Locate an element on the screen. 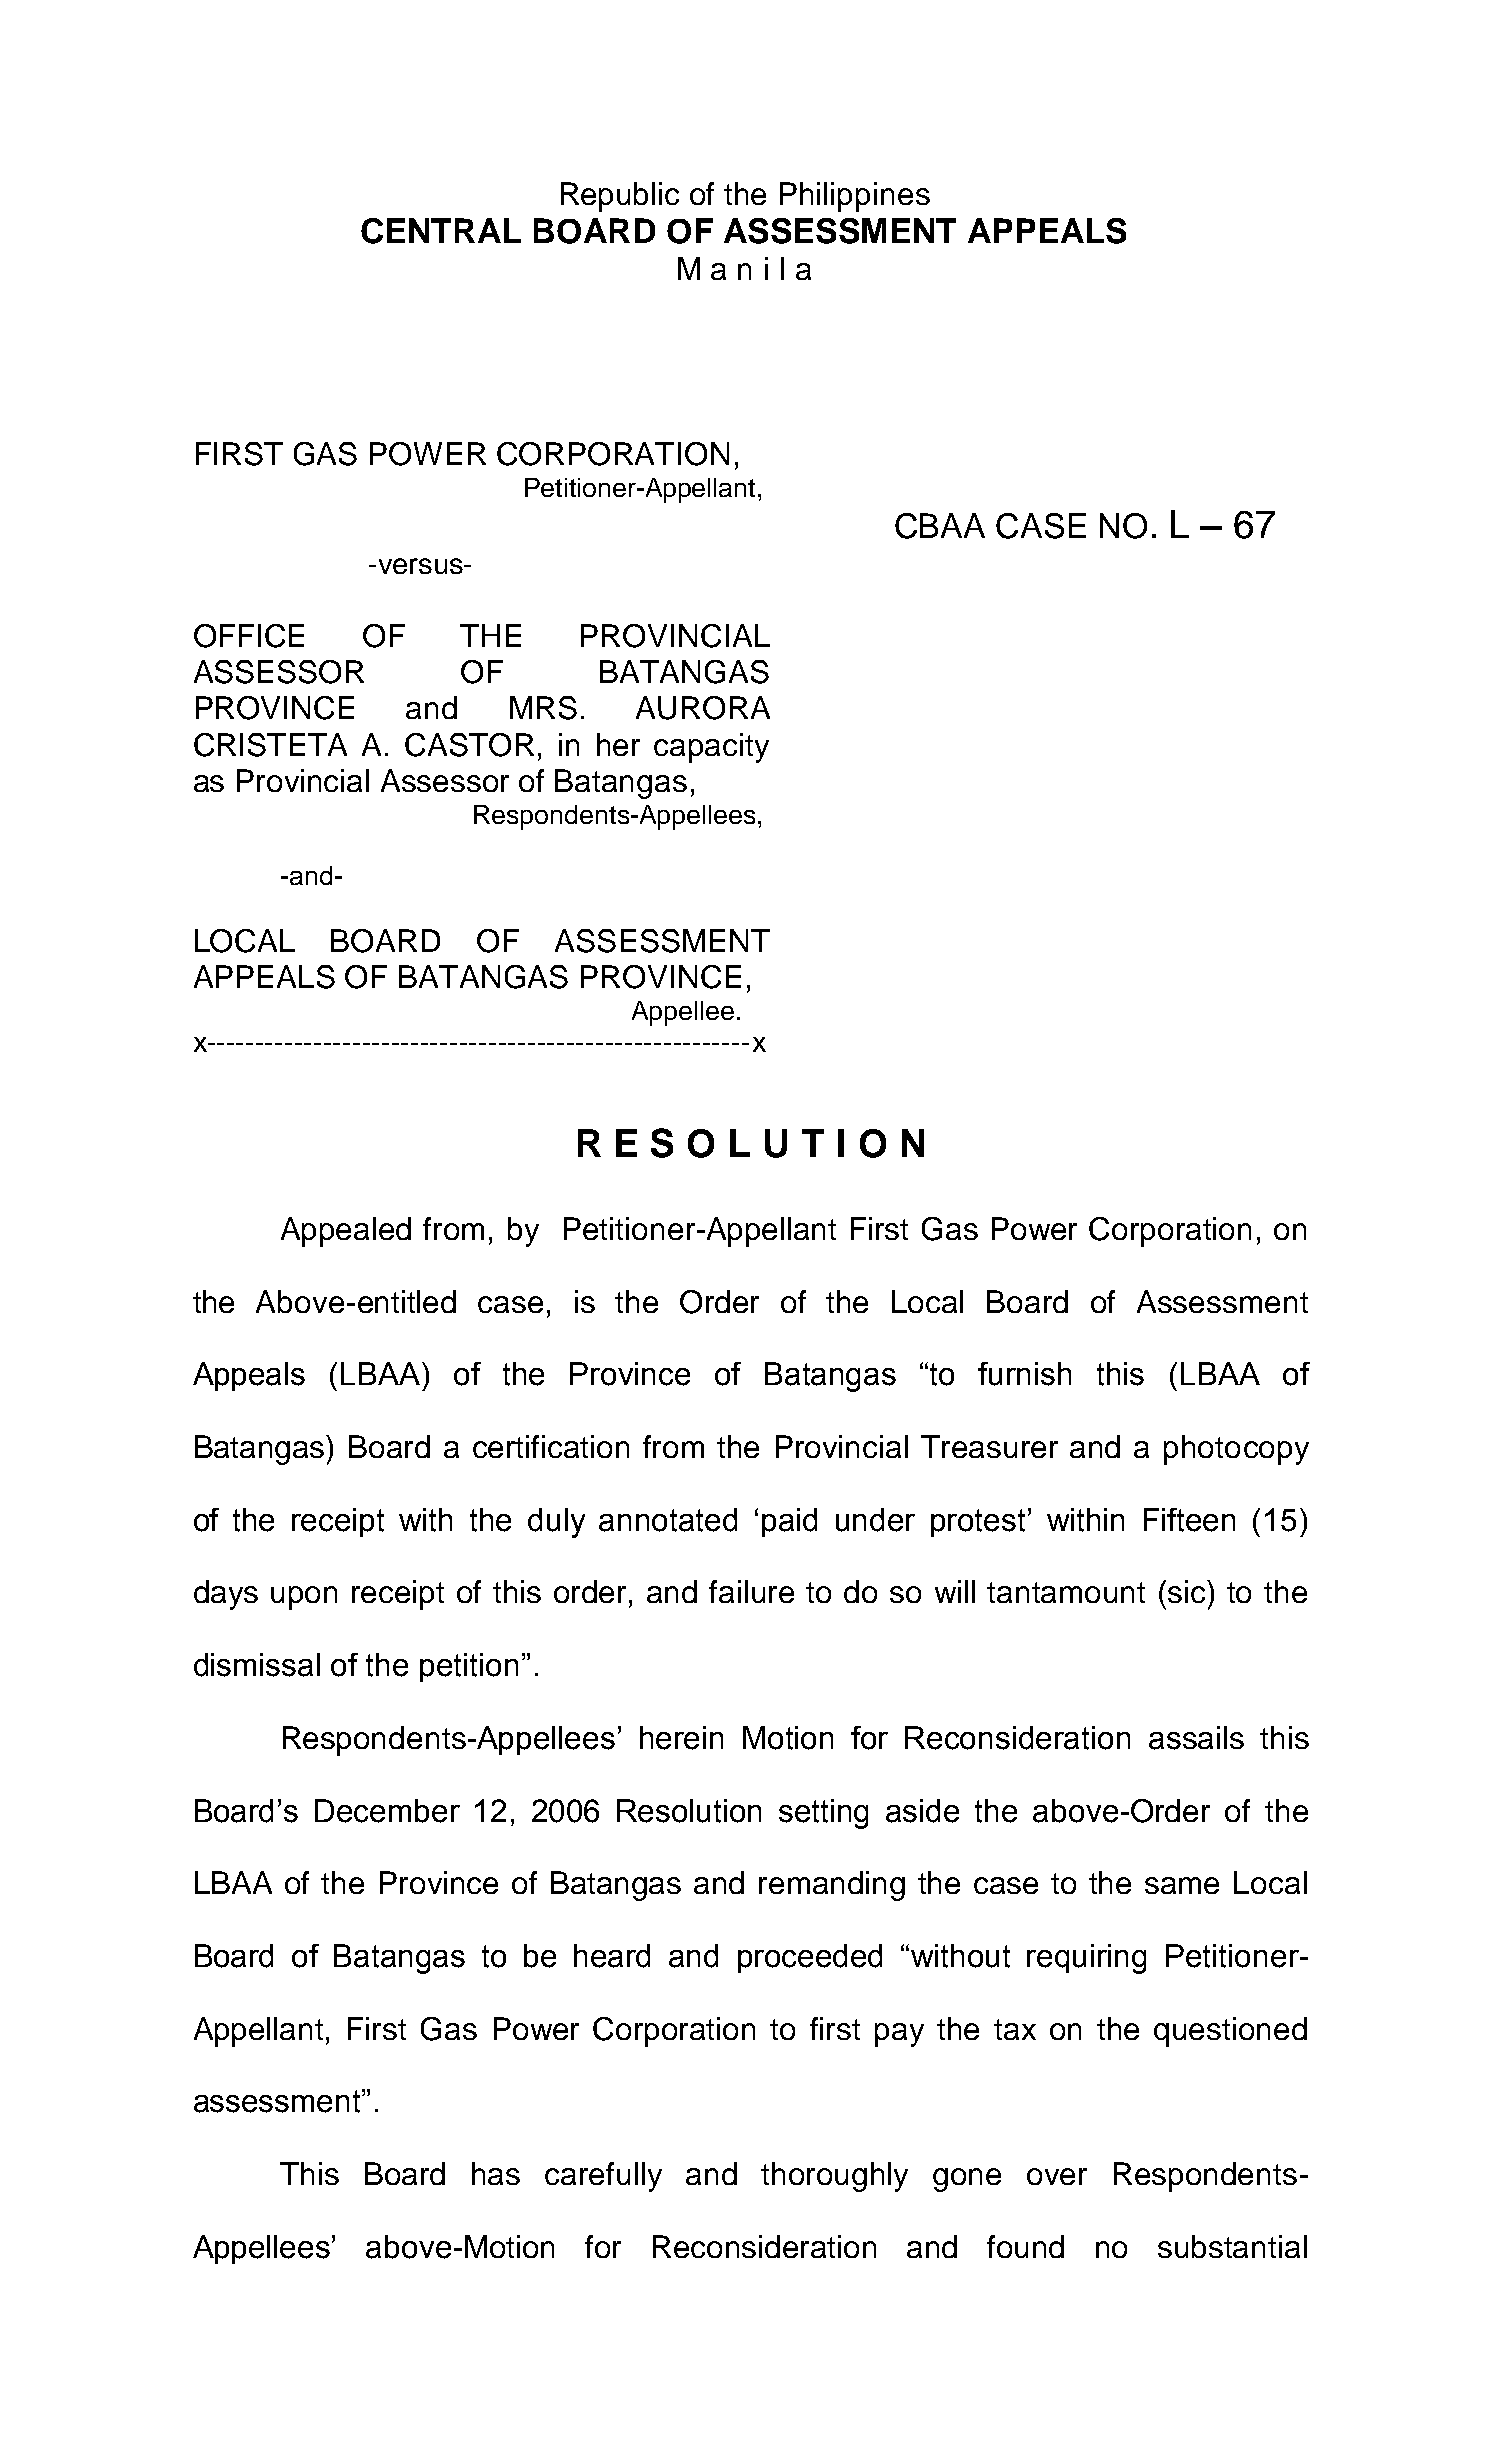  dismissal is located at coordinates (257, 1665).
